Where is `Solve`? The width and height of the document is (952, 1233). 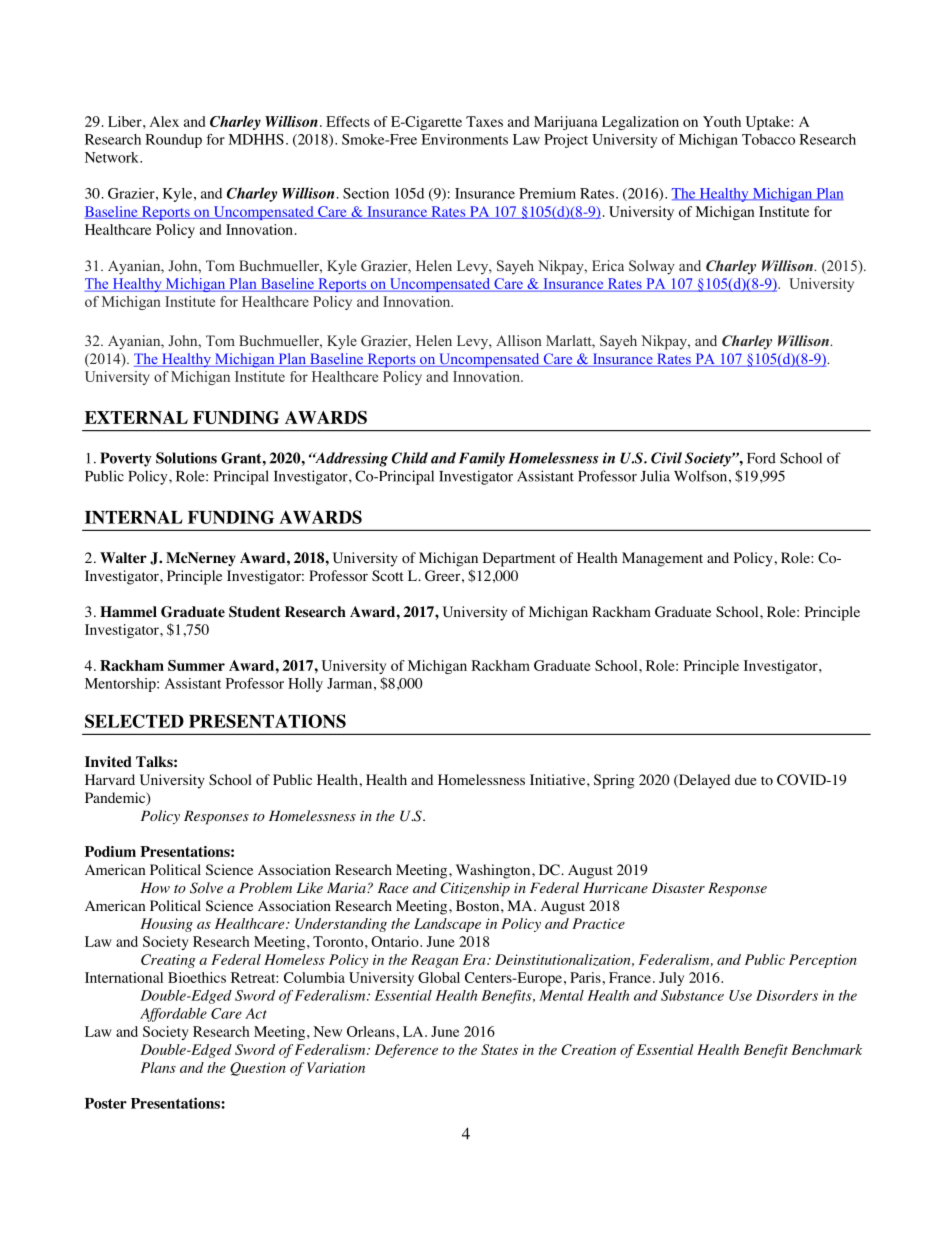 Solve is located at coordinates (206, 888).
